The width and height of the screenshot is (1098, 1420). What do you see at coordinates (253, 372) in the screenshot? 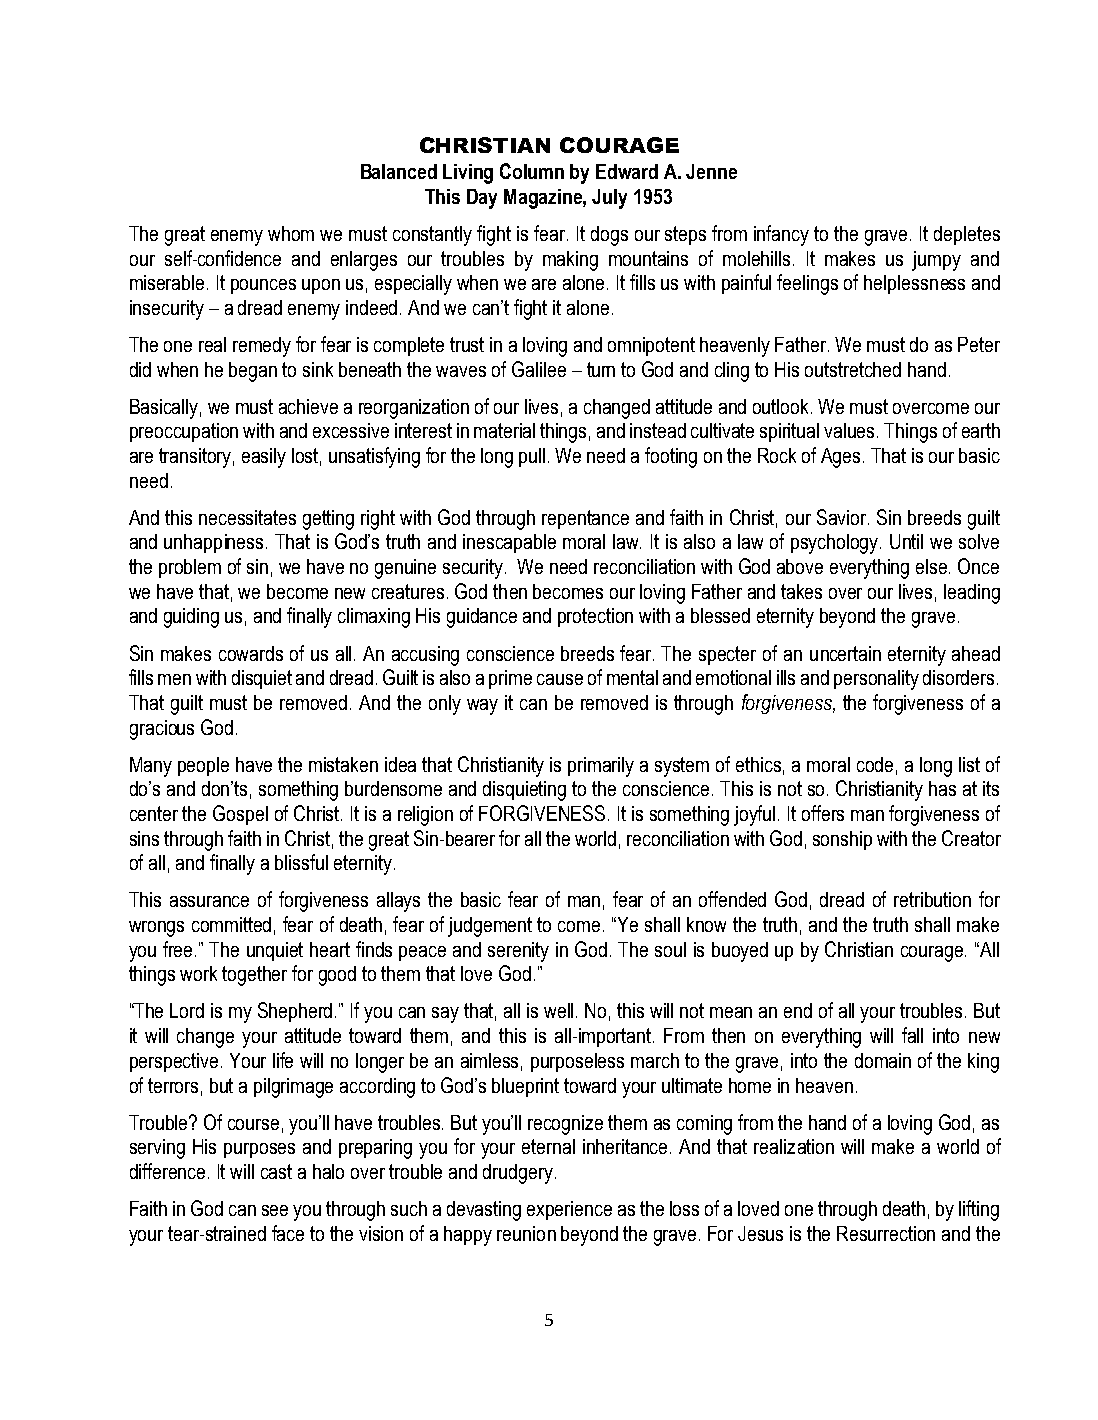
I see `began` at bounding box center [253, 372].
